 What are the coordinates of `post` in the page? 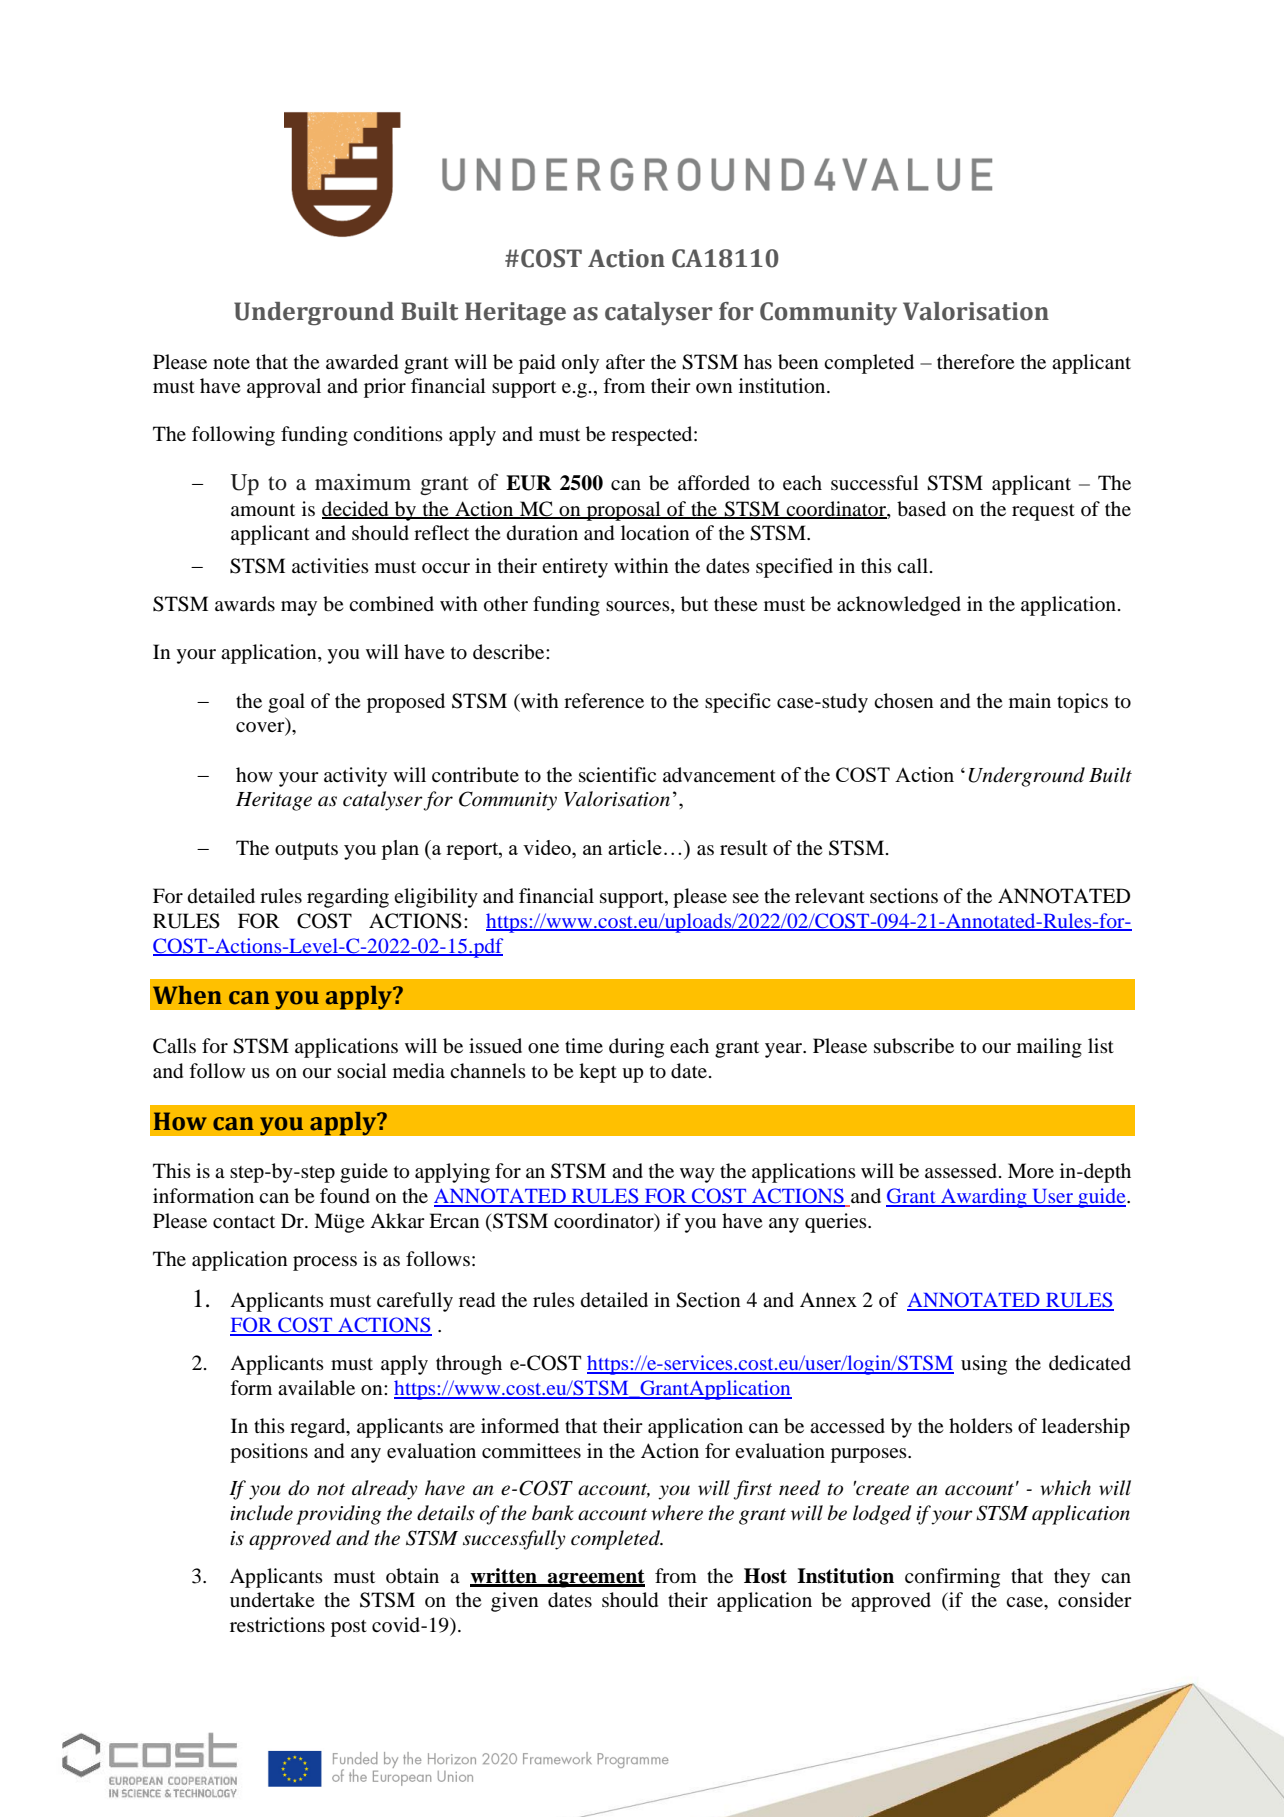 It's located at (349, 1628).
